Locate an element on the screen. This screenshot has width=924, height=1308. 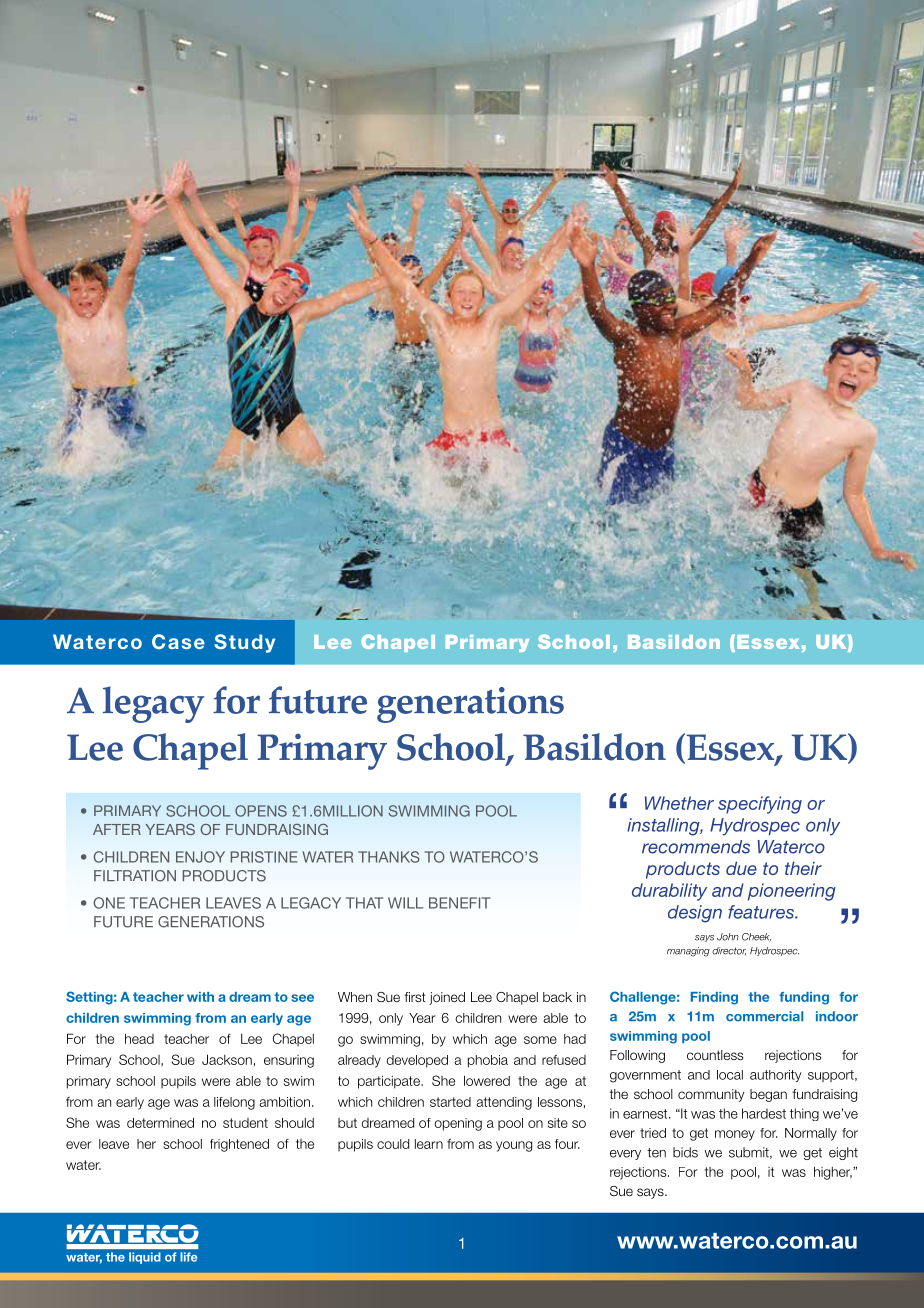
joined is located at coordinates (447, 998).
